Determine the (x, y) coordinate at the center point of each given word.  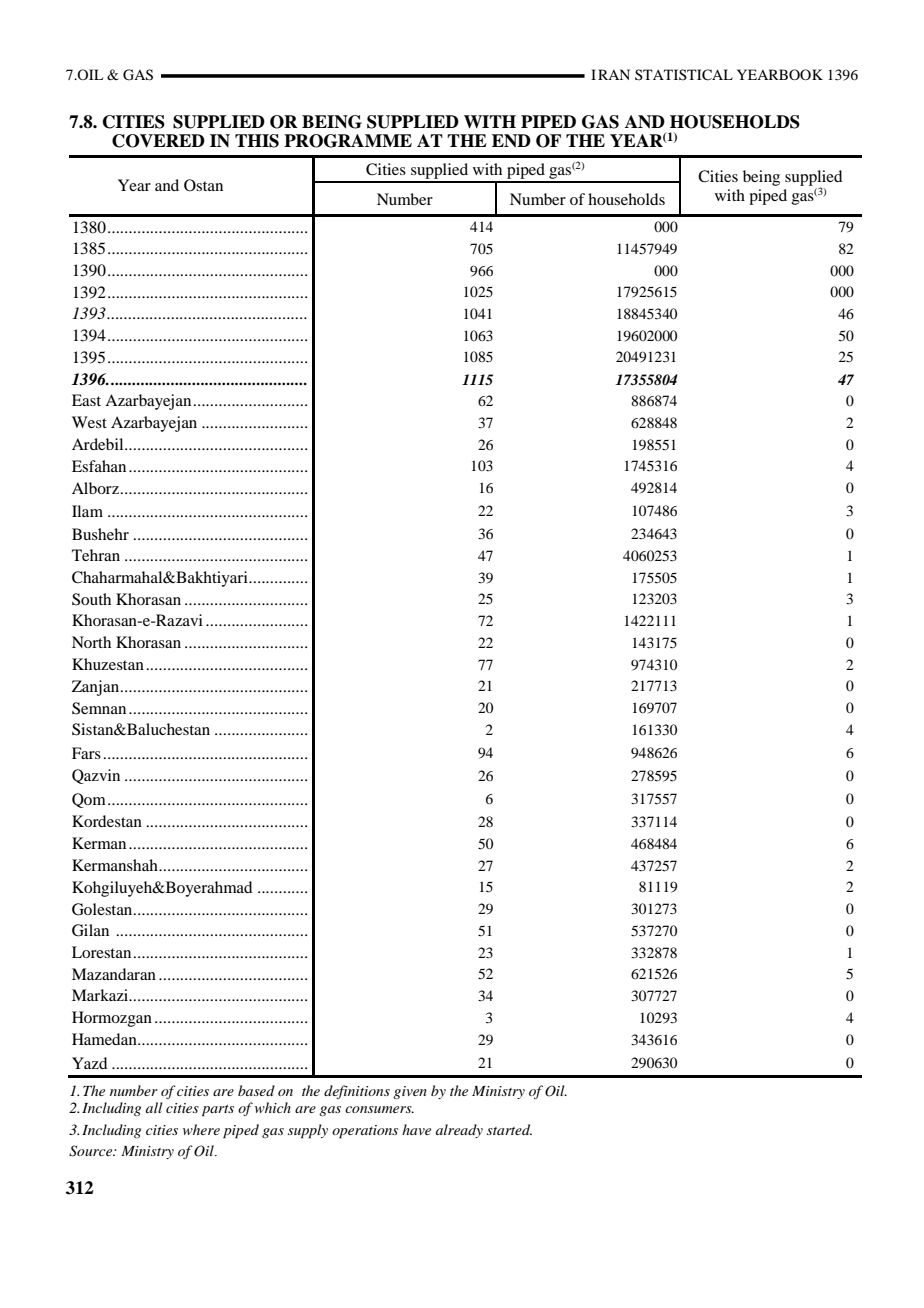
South (91, 599)
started (509, 1129)
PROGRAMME (348, 141)
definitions (357, 1092)
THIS (257, 141)
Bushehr (100, 534)
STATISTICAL (684, 75)
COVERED (158, 141)
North (91, 642)
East (86, 400)
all (154, 1107)
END (511, 141)
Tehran (96, 555)
